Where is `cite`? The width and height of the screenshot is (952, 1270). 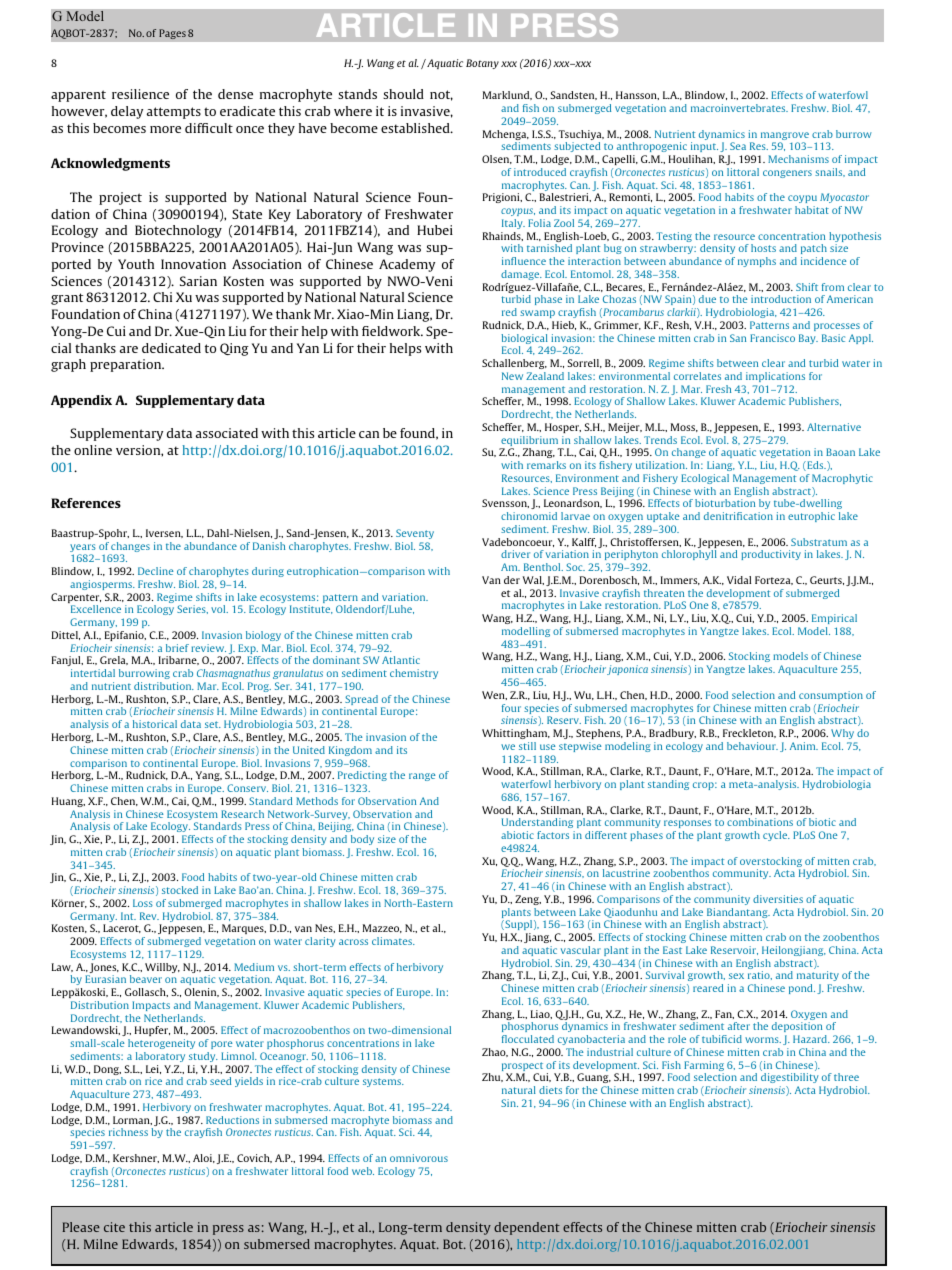 cite is located at coordinates (114, 1227).
